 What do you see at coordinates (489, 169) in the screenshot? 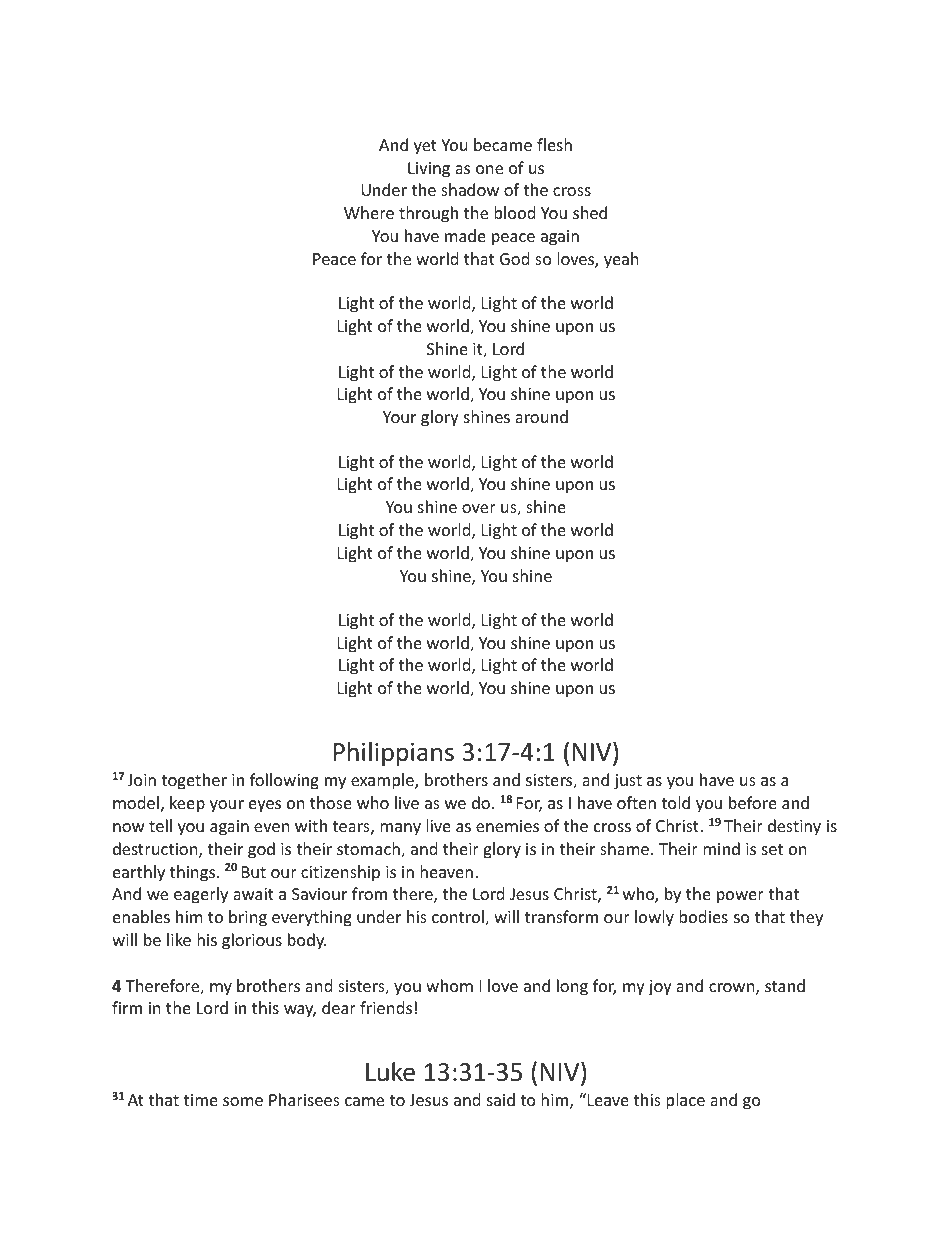
I see `one` at bounding box center [489, 169].
